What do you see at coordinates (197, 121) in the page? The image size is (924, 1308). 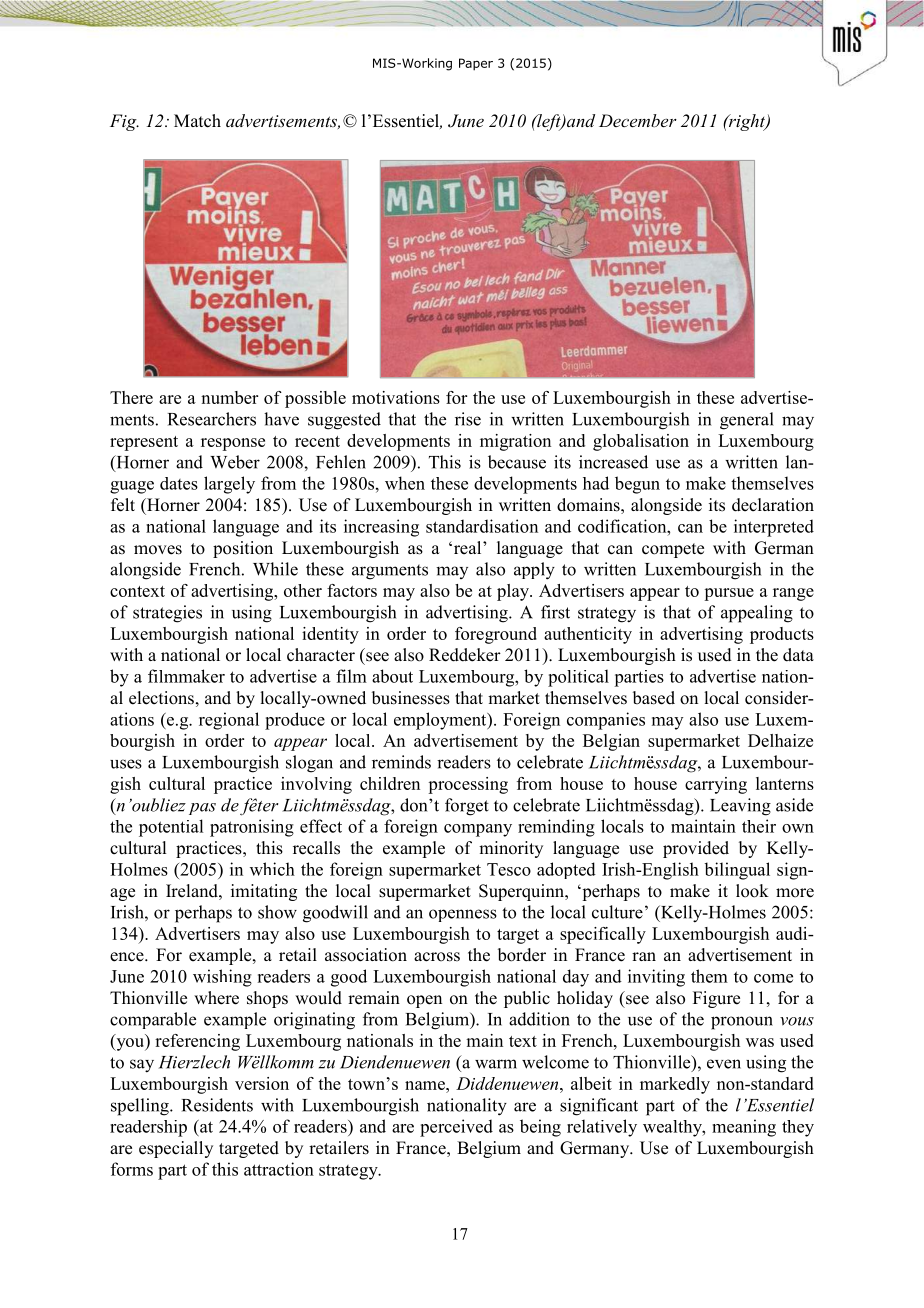 I see `Match` at bounding box center [197, 121].
